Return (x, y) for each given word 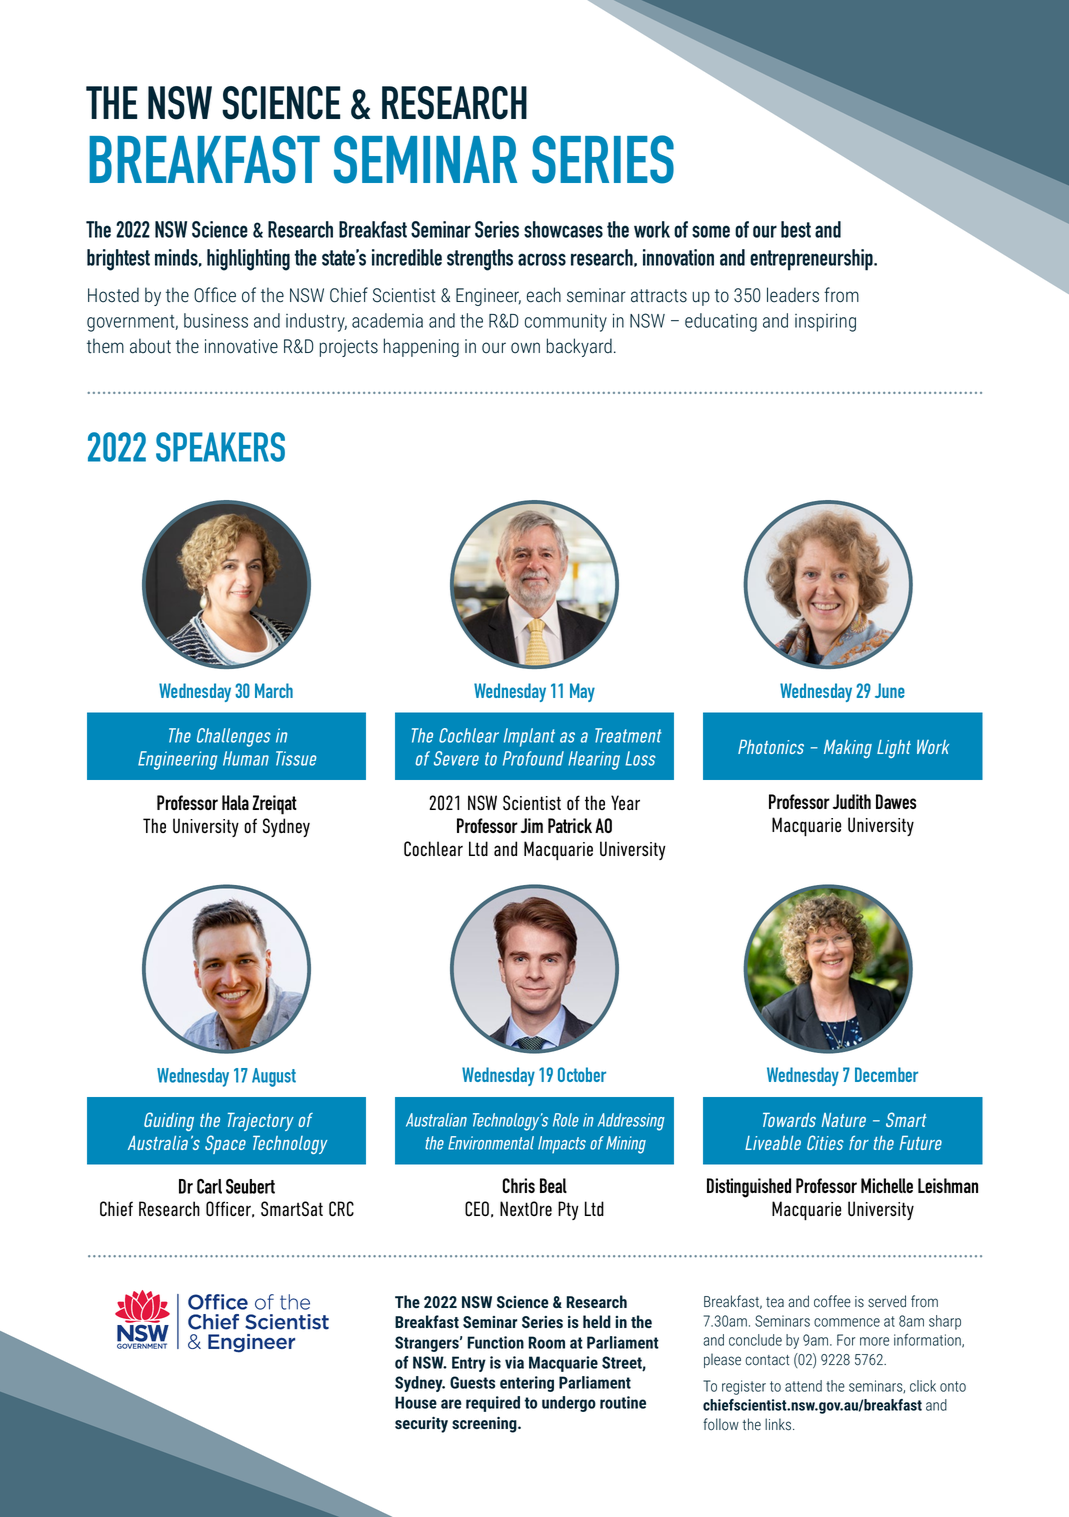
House (416, 1402)
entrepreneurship (812, 260)
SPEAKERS (220, 447)
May (582, 692)
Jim (532, 825)
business (216, 320)
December (886, 1074)
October (582, 1074)
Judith (852, 801)
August (274, 1077)
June (890, 690)
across (542, 259)
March (274, 690)
